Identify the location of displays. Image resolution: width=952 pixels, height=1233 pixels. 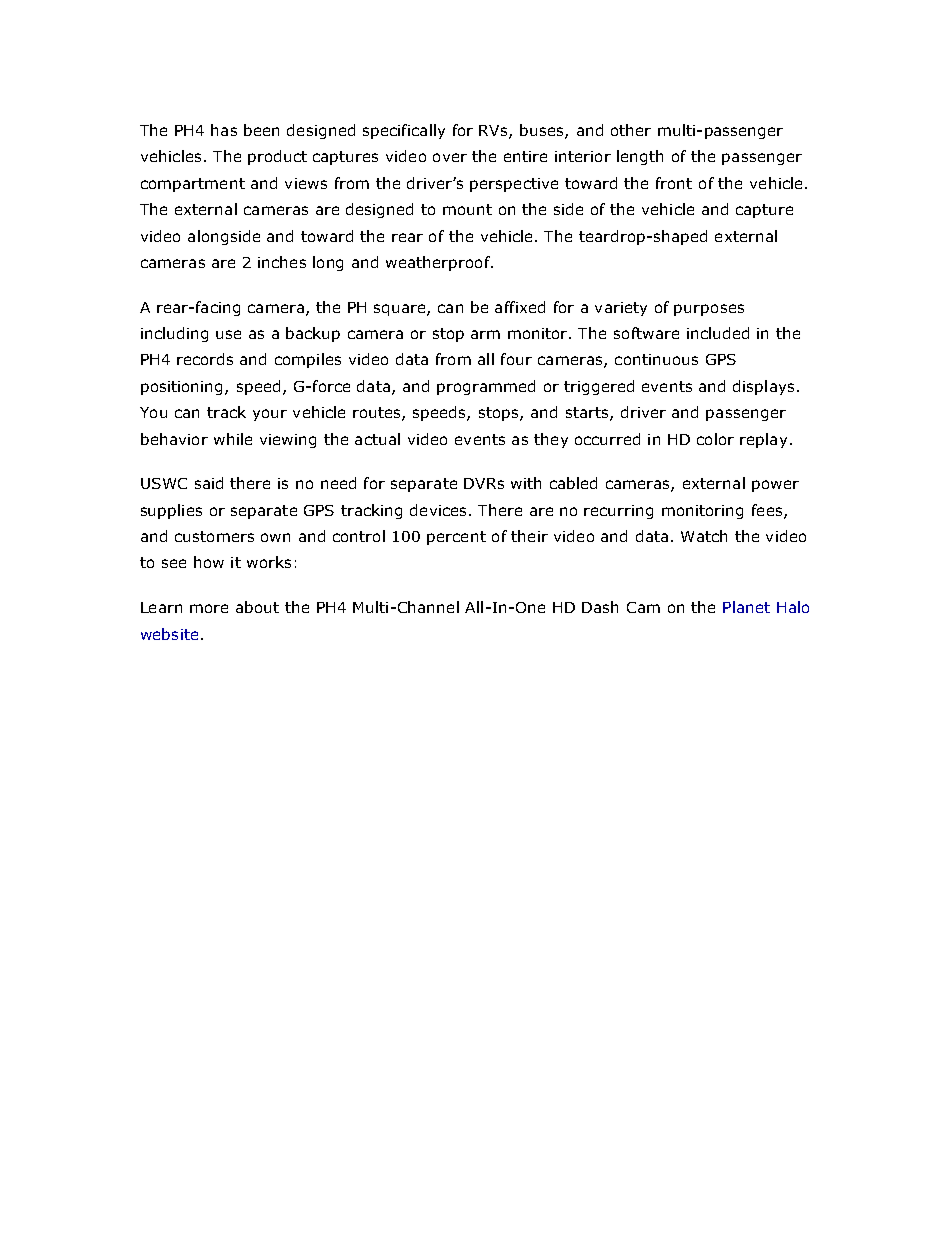
(763, 387).
